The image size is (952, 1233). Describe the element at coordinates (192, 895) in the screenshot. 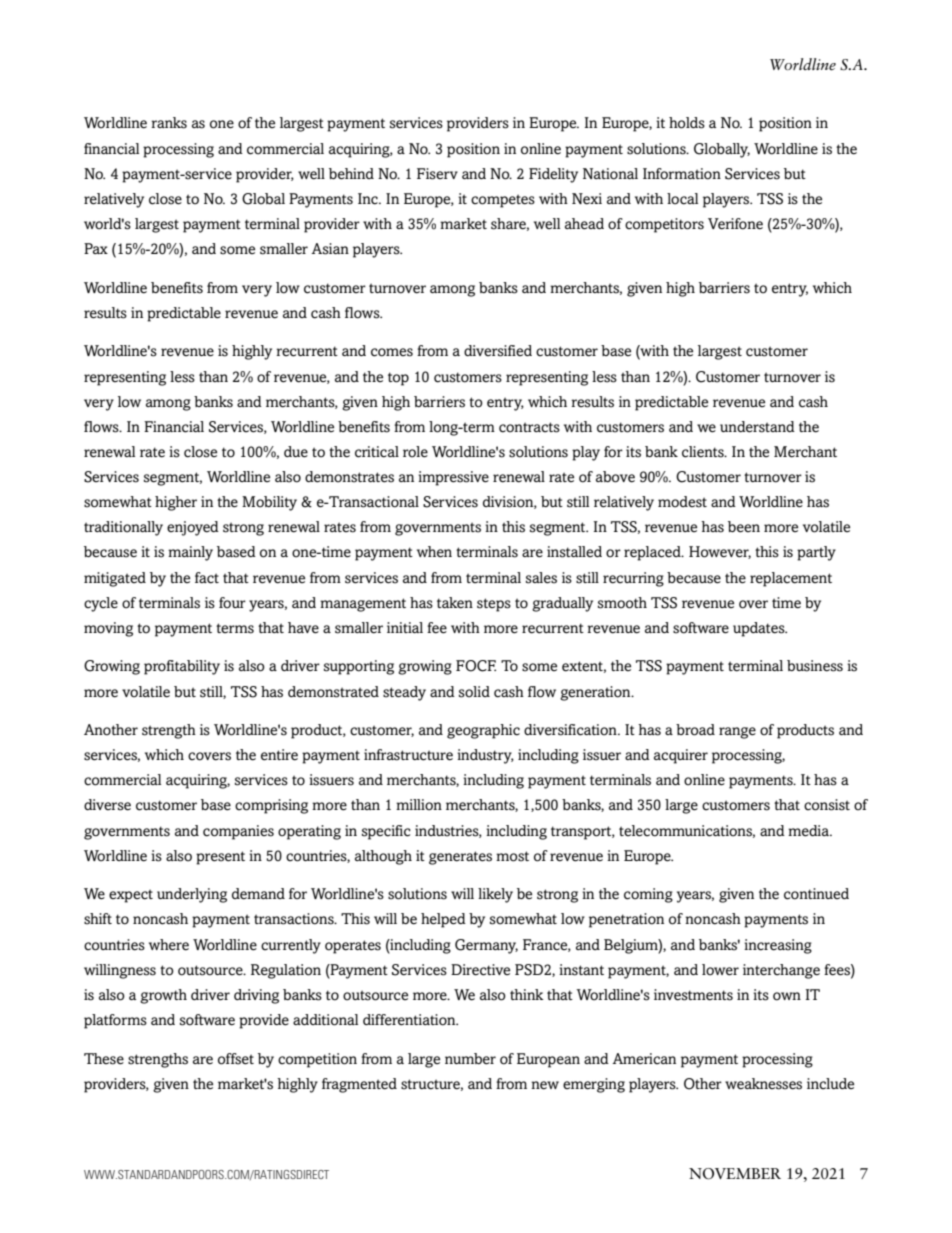

I see `underlying` at that location.
